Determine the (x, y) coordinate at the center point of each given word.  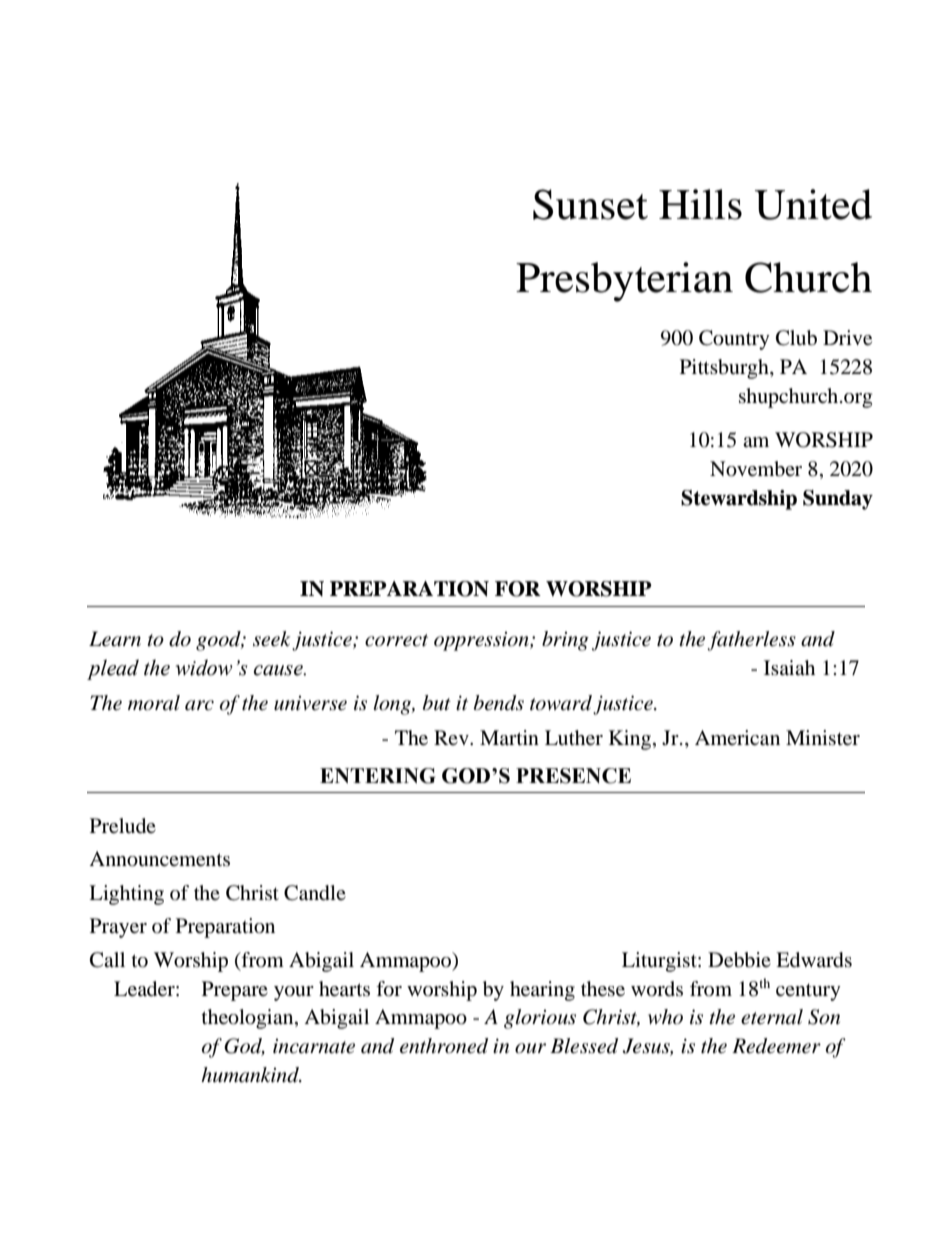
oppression (482, 641)
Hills (700, 204)
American (737, 738)
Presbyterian (624, 282)
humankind (251, 1075)
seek (271, 639)
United (813, 204)
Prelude (123, 826)
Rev (452, 737)
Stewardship (739, 500)
